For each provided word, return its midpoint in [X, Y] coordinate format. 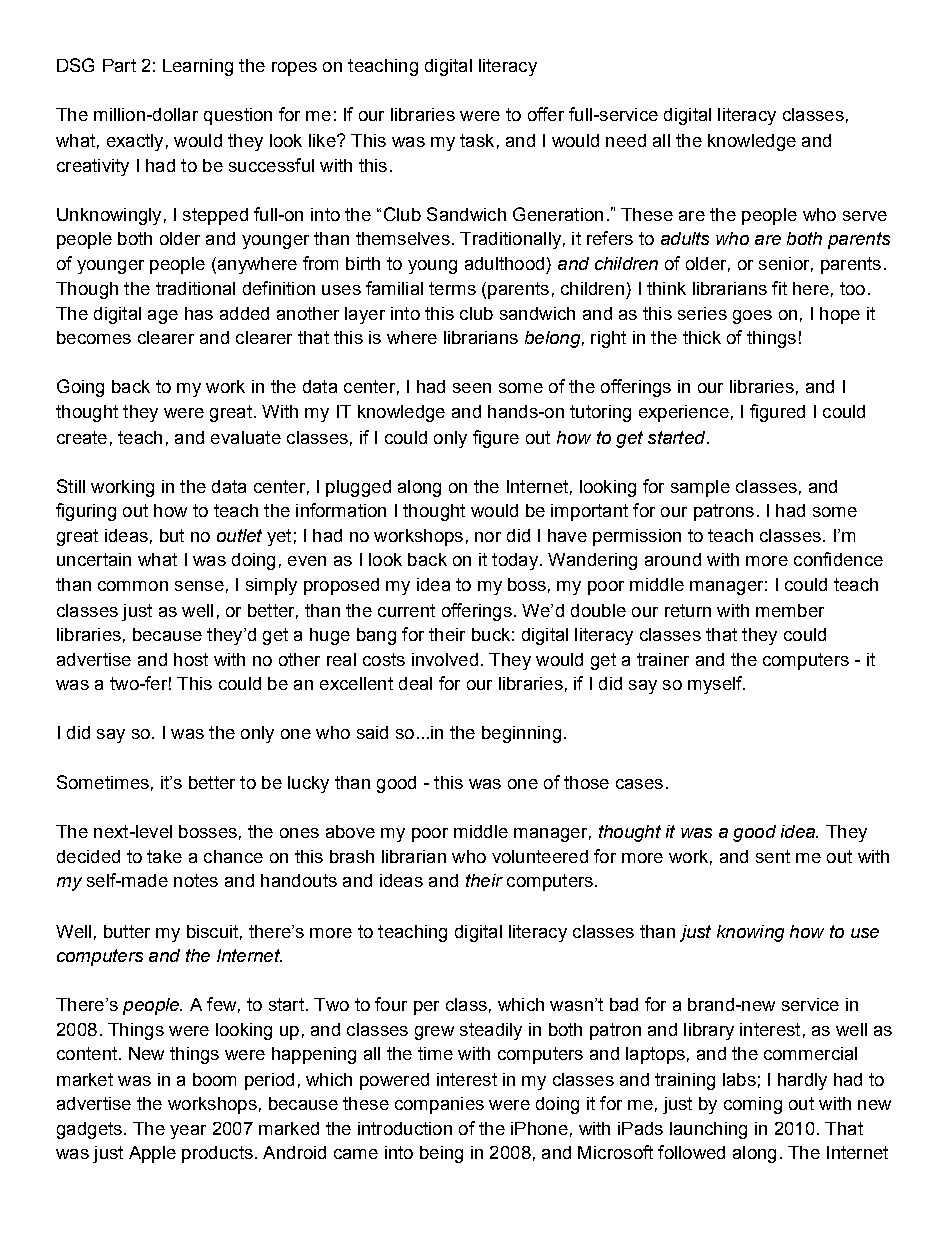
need [626, 140]
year [188, 1132]
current [406, 610]
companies [439, 1105]
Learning [198, 67]
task [477, 140]
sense [199, 586]
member [790, 610]
